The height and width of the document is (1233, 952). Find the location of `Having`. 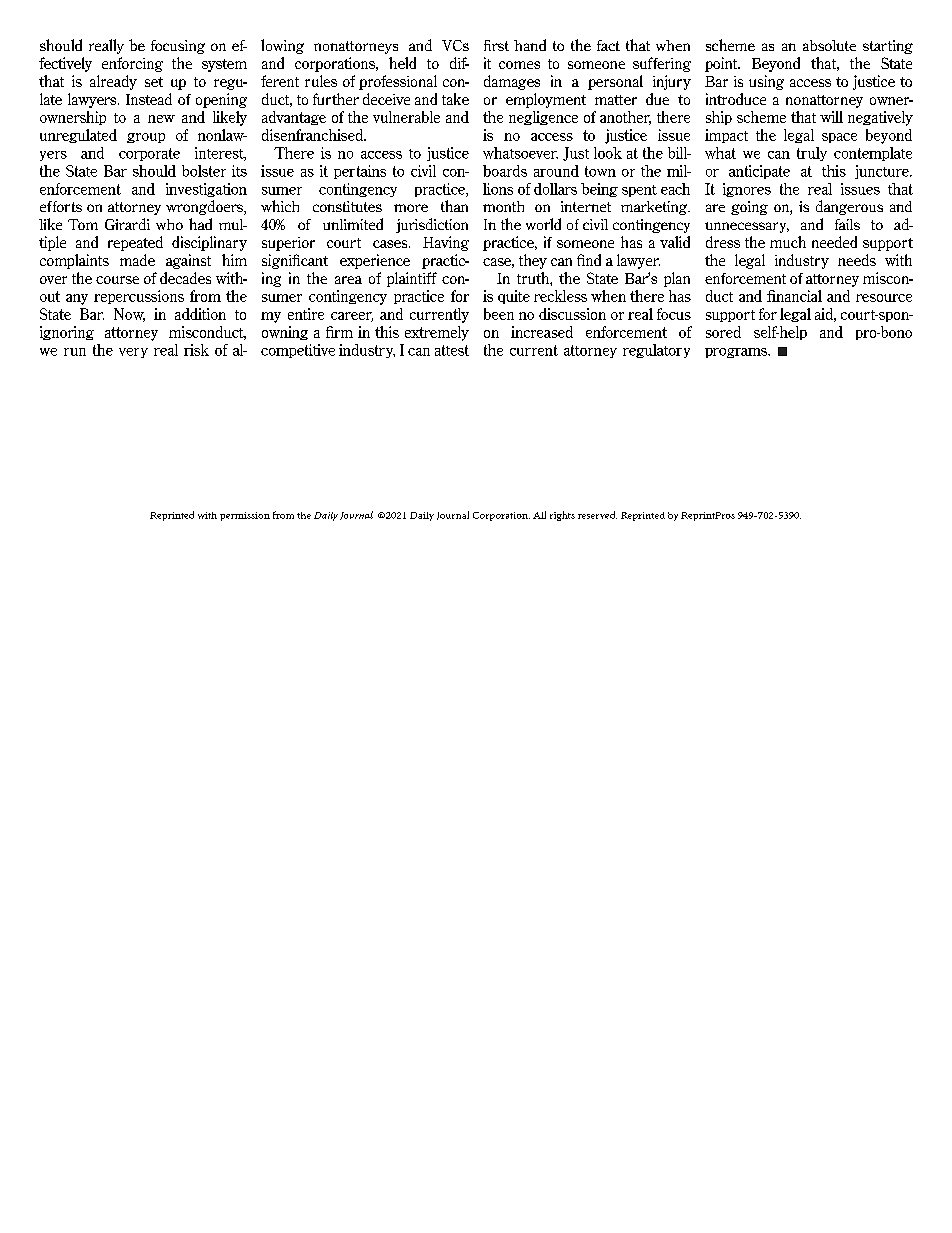

Having is located at coordinates (446, 243).
